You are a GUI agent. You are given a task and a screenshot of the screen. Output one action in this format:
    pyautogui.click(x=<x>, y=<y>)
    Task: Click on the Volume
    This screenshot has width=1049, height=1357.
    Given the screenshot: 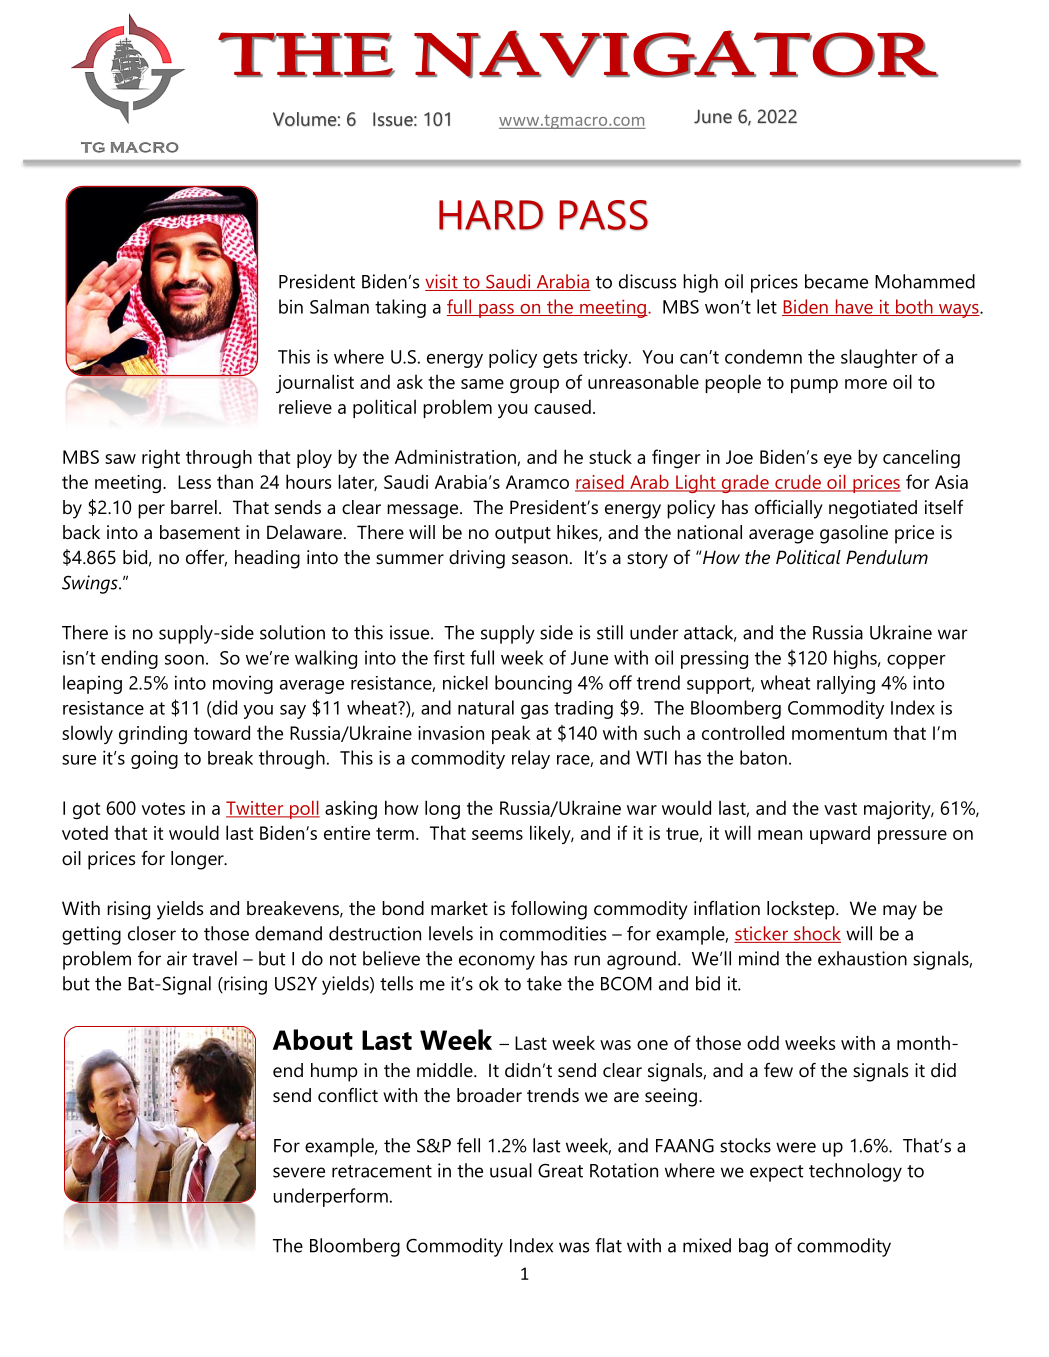 What is the action you would take?
    pyautogui.click(x=305, y=119)
